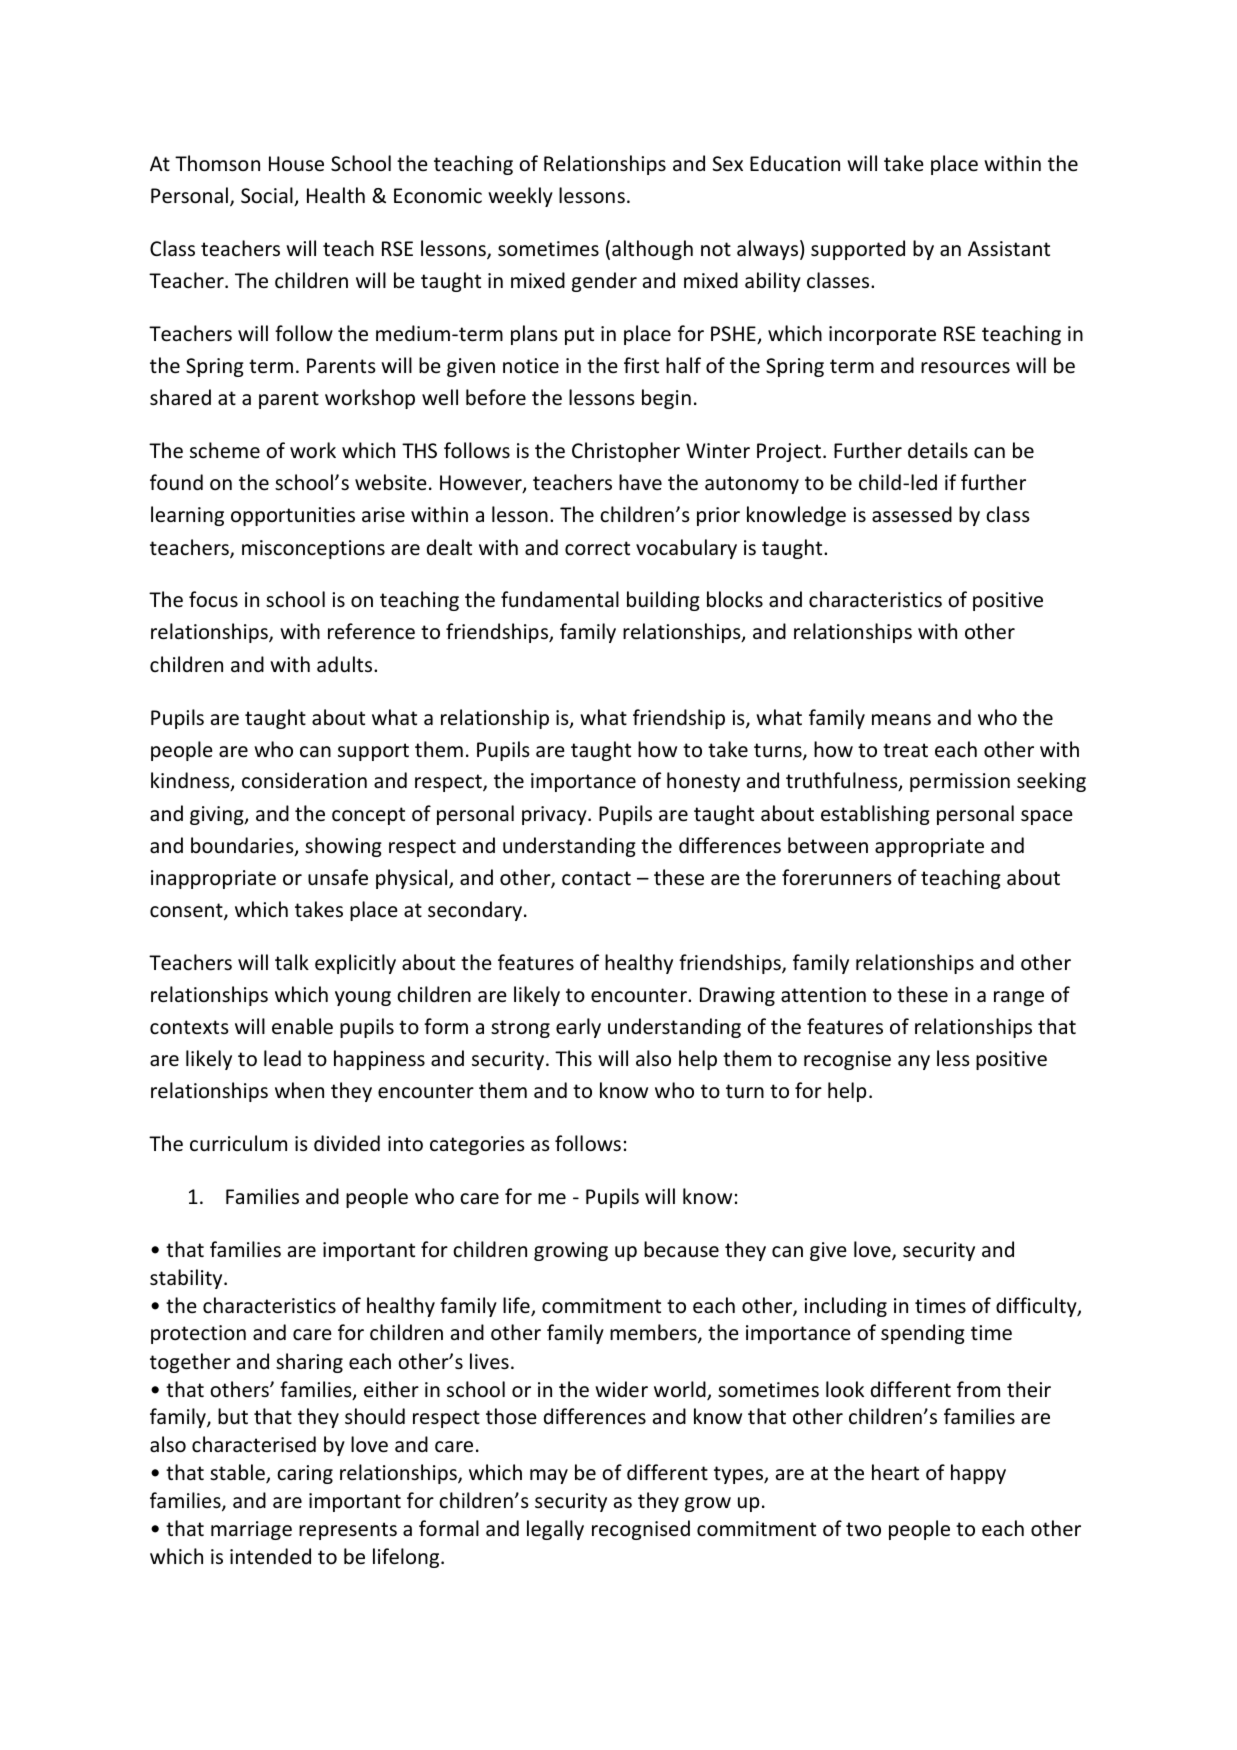 The width and height of the page is (1237, 1750). Describe the element at coordinates (652, 250) in the page. I see `although` at that location.
